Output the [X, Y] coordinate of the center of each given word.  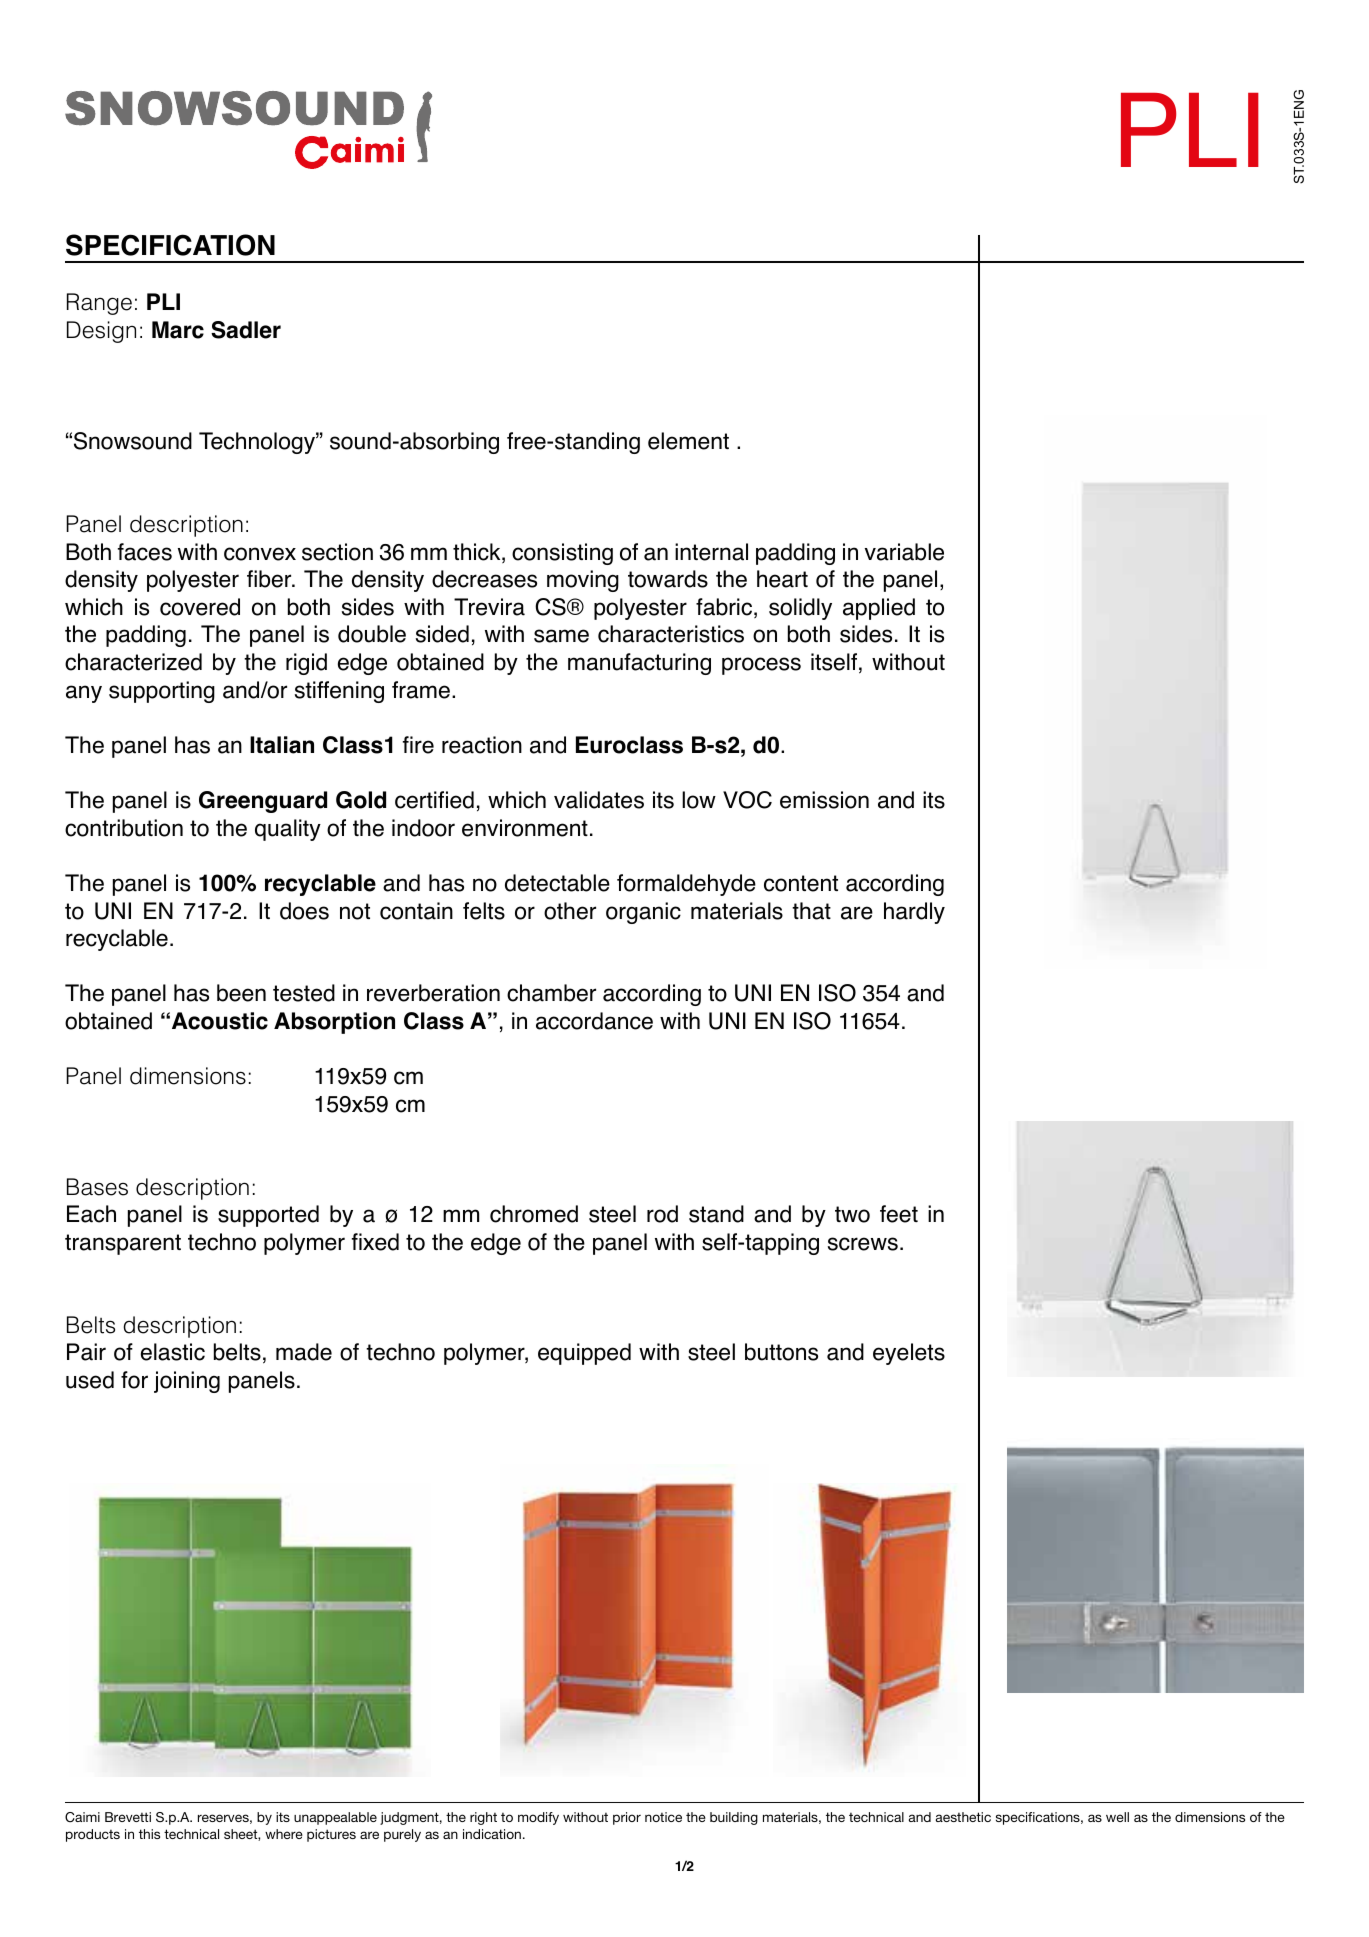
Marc [178, 330]
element [688, 441]
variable [904, 552]
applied [879, 609]
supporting [162, 692]
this [149, 1834]
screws [863, 1244]
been [241, 993]
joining [187, 1382]
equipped [584, 1354]
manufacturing [639, 664]
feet [899, 1214]
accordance [594, 1021]
